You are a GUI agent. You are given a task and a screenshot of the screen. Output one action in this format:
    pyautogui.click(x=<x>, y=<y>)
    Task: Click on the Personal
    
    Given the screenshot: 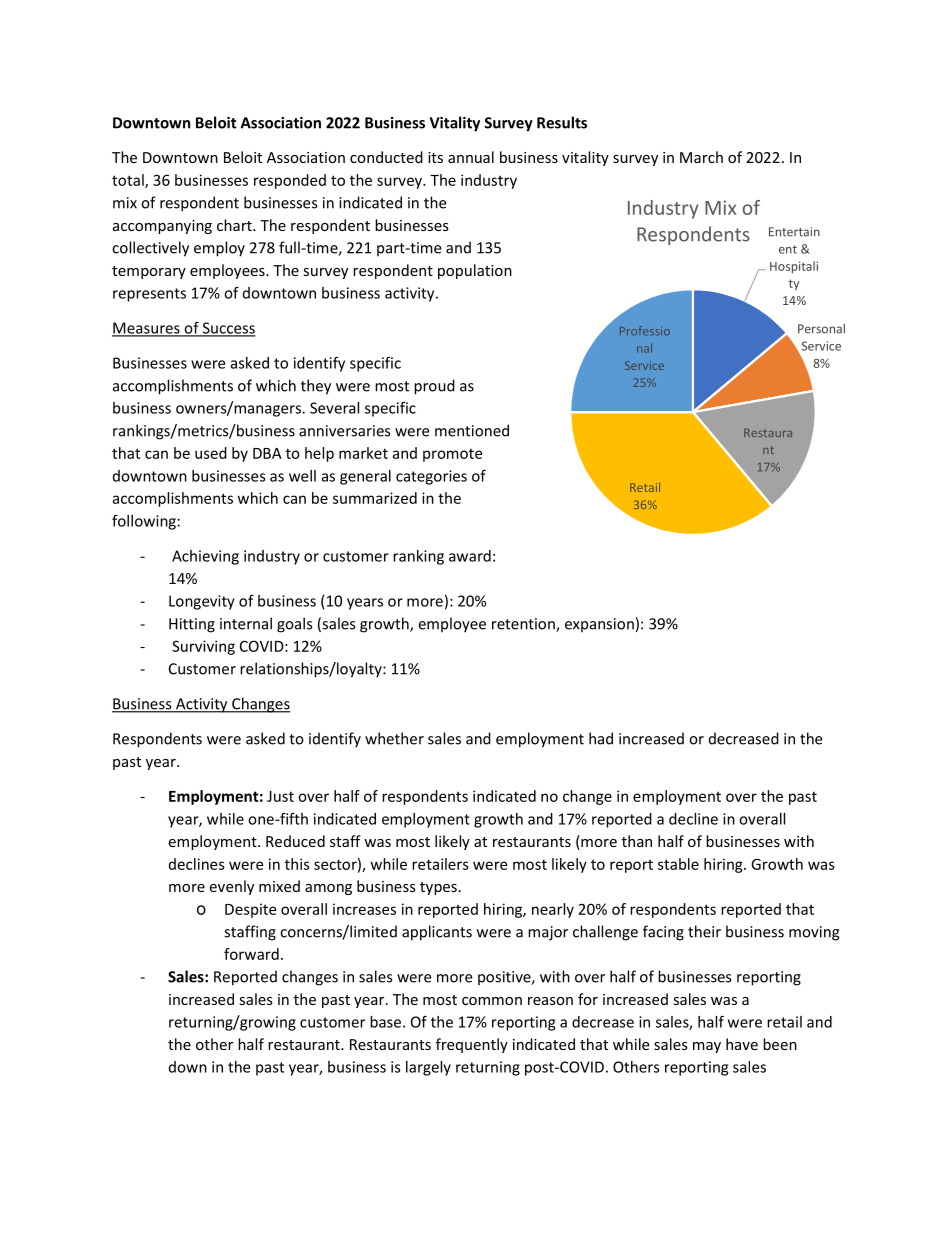 What is the action you would take?
    pyautogui.click(x=821, y=329)
